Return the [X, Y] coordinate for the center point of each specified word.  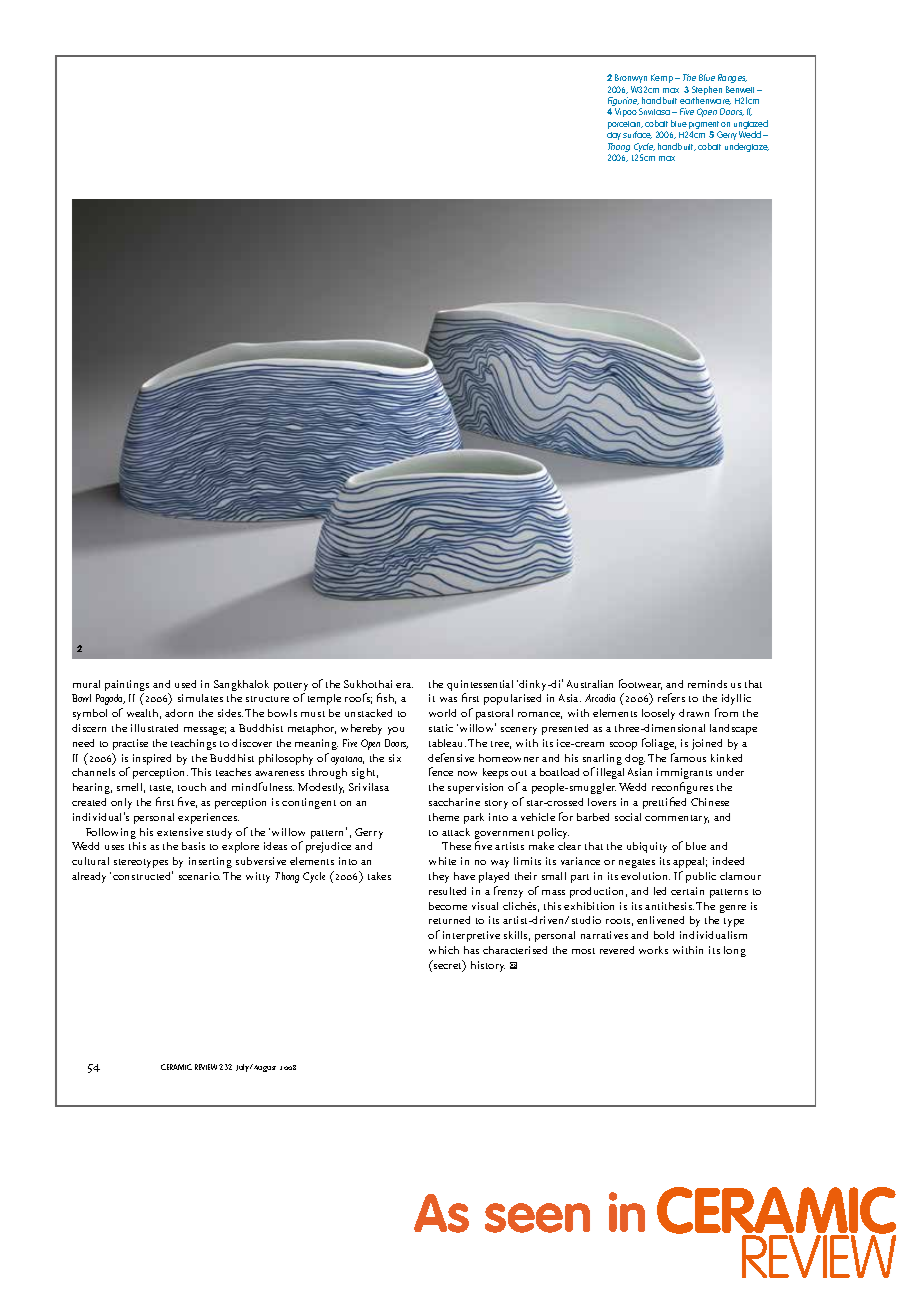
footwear [640, 684]
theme [444, 817]
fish [386, 698]
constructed [143, 875]
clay [614, 136]
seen [537, 1218]
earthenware [705, 101]
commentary [677, 819]
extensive [180, 832]
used [185, 684]
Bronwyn [631, 78]
